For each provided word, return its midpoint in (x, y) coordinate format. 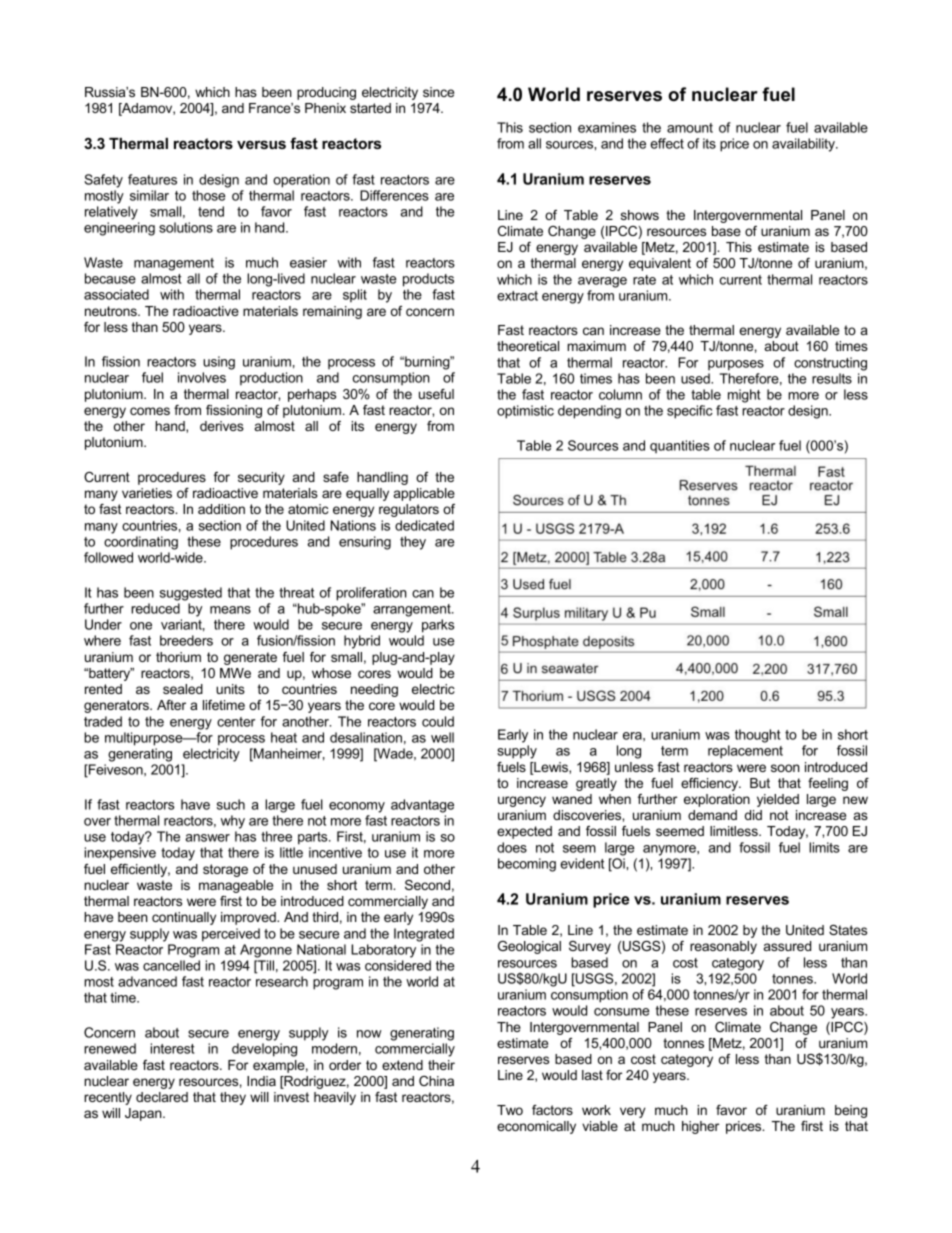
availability (804, 145)
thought (757, 736)
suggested (191, 594)
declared (162, 1097)
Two (510, 1110)
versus (261, 144)
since (438, 92)
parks (438, 626)
